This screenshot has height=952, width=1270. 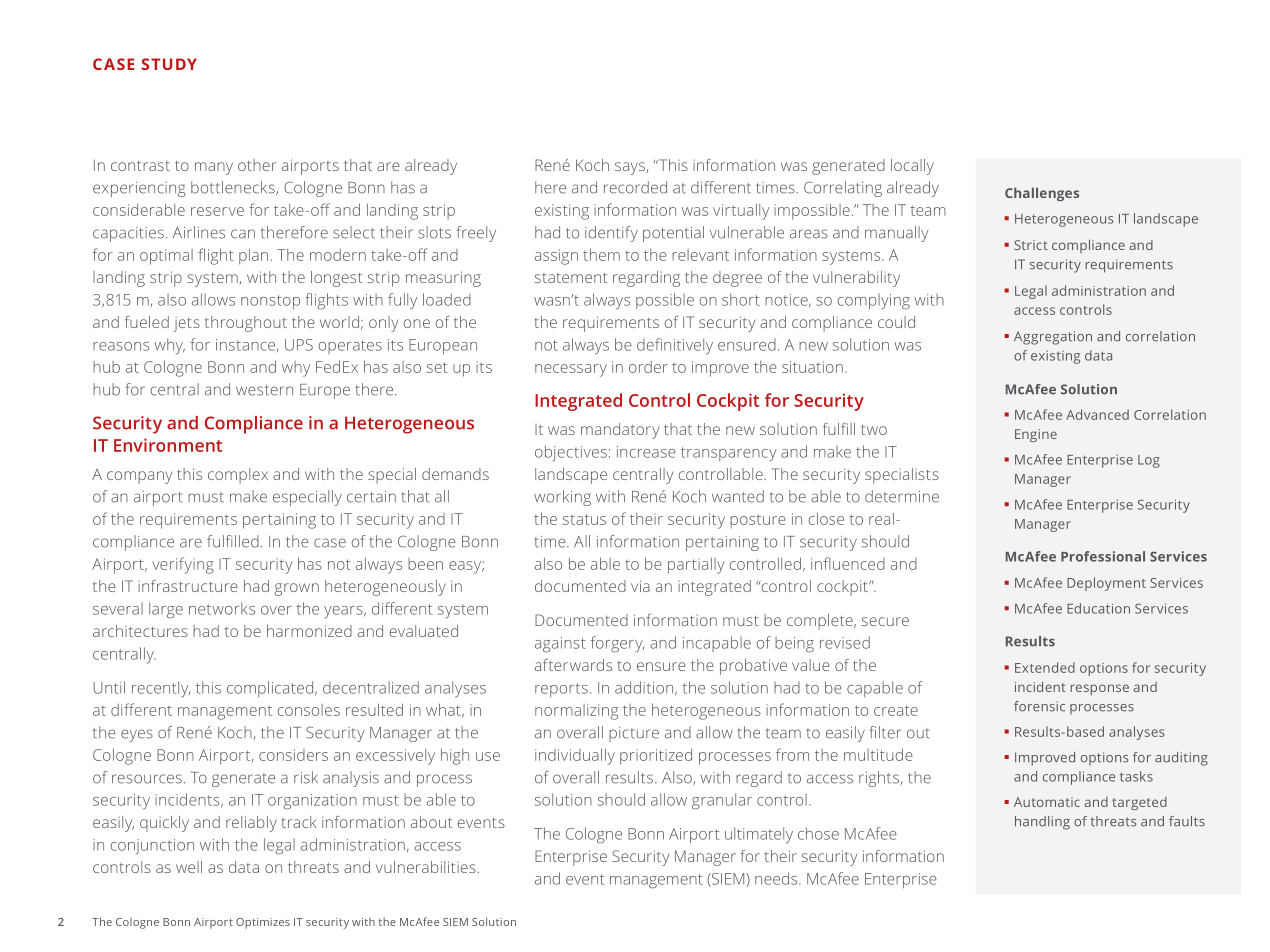 I want to click on locally, so click(x=912, y=167).
